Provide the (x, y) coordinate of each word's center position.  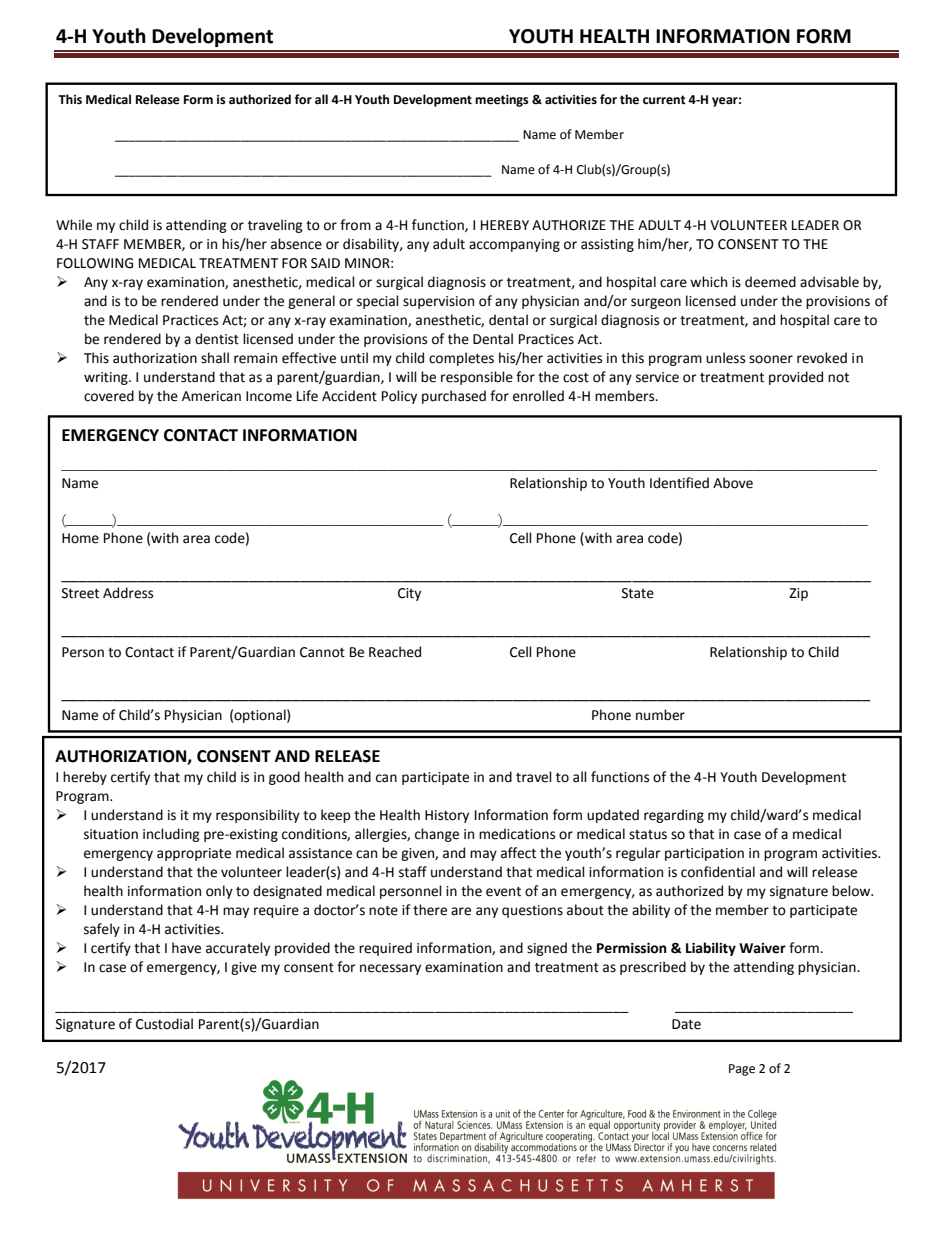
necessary (390, 969)
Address (128, 593)
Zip (798, 594)
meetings (502, 101)
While (74, 225)
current (664, 100)
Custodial (164, 1024)
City (409, 594)
